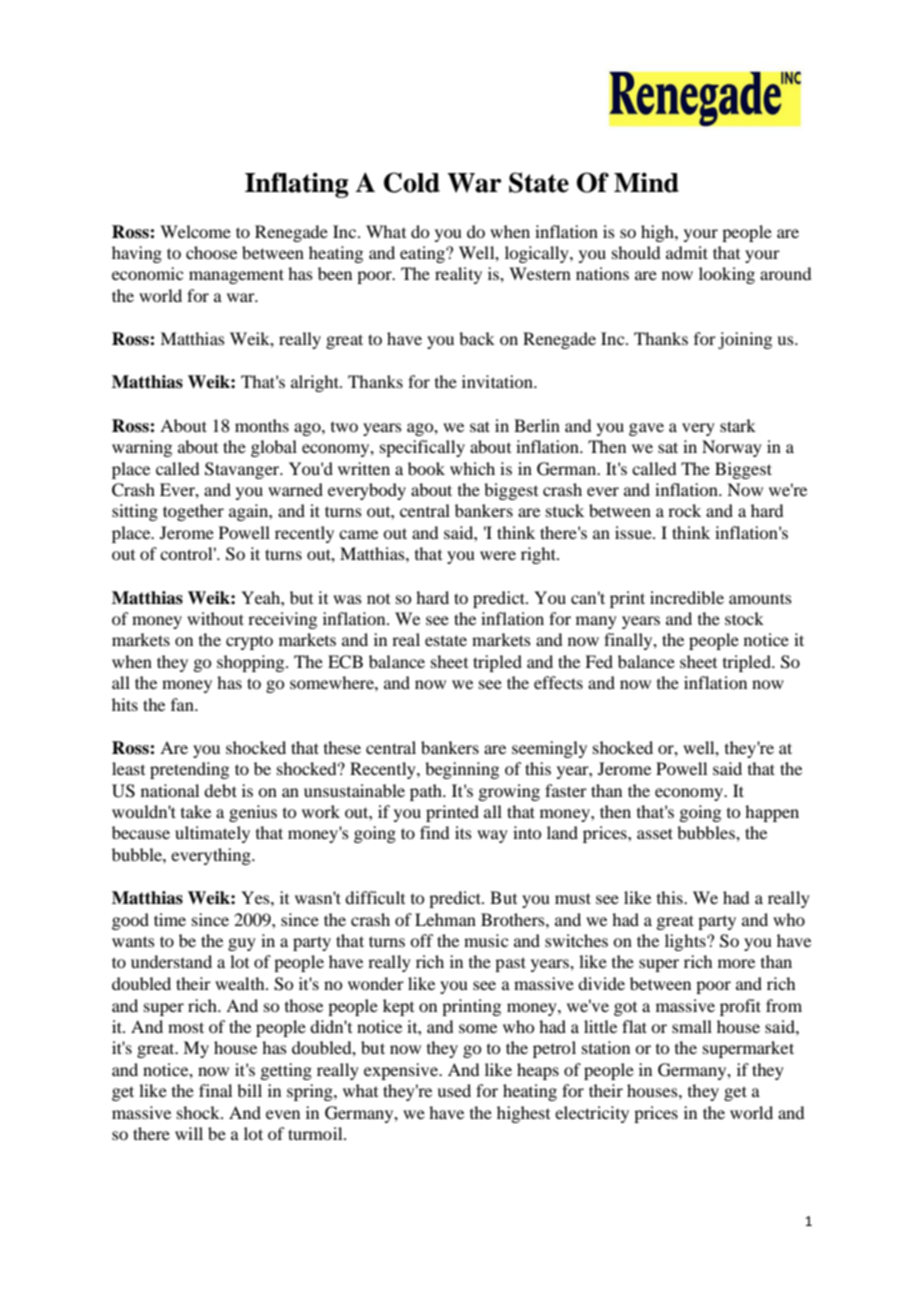  What do you see at coordinates (189, 1133) in the screenshot?
I see `will` at bounding box center [189, 1133].
